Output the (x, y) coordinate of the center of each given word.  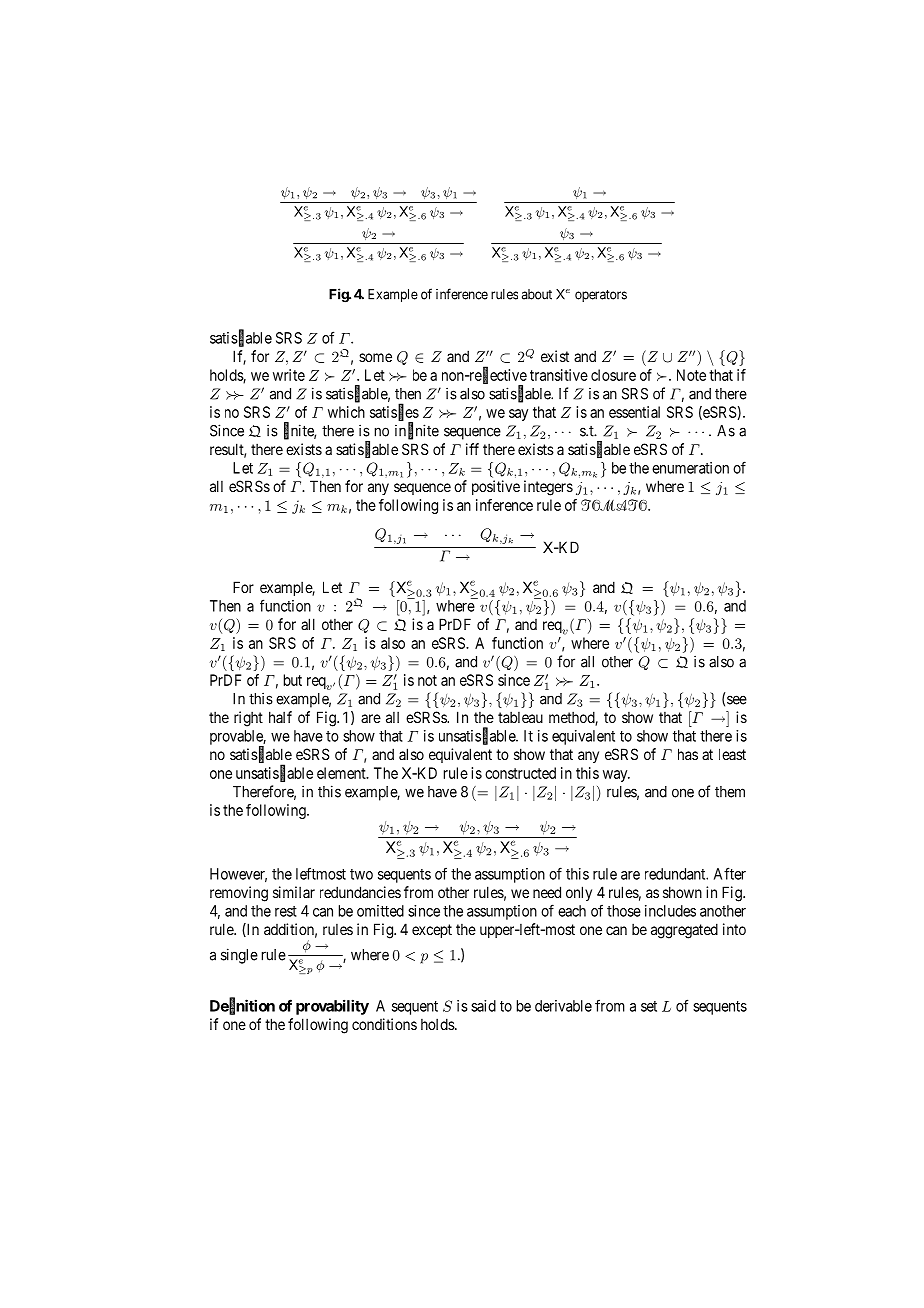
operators (601, 296)
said (483, 1006)
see (737, 700)
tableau (520, 717)
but (293, 680)
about (537, 294)
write (289, 375)
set (649, 1006)
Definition (242, 1006)
